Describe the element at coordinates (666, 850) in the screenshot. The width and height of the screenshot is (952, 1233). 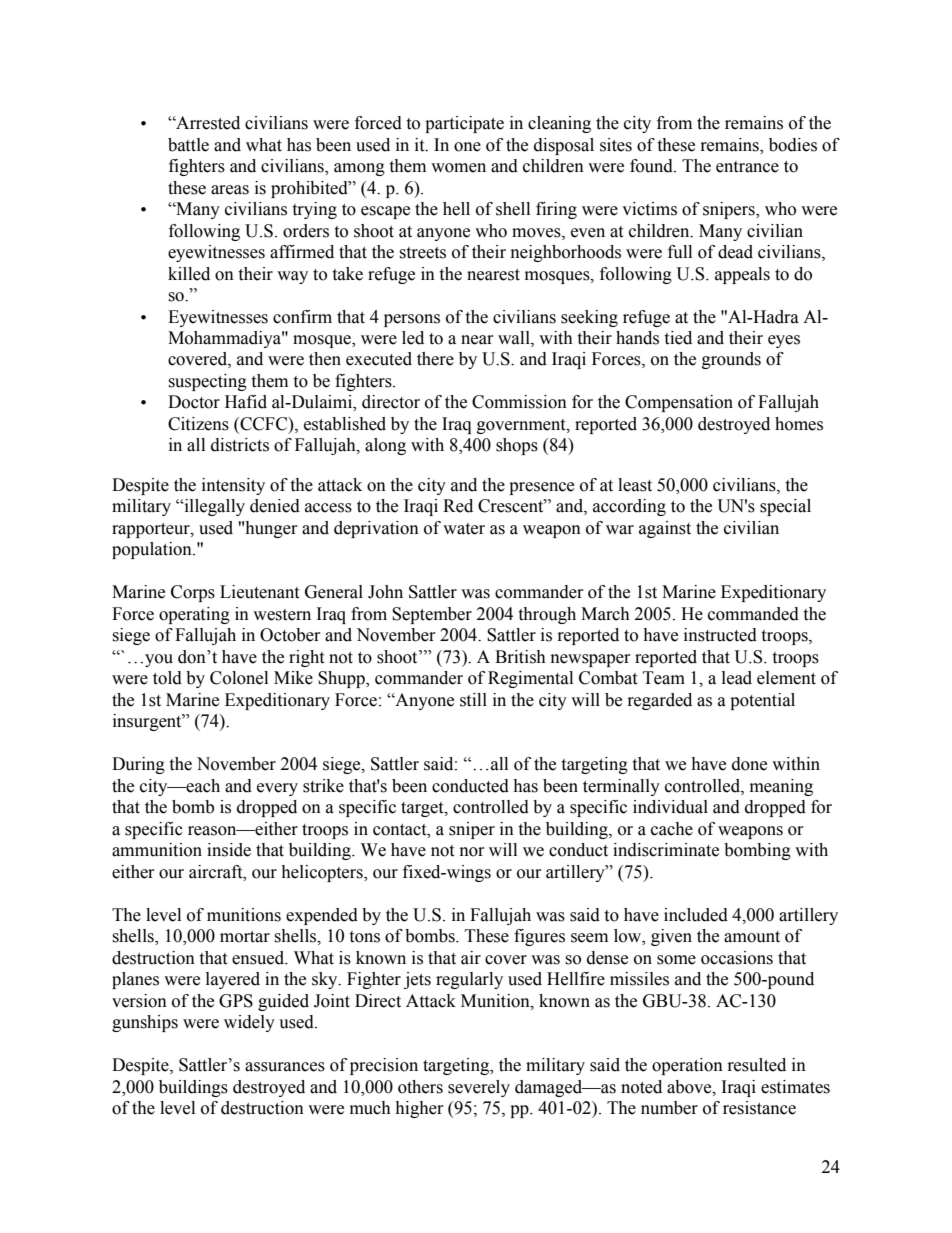
I see `indiscriminate` at that location.
